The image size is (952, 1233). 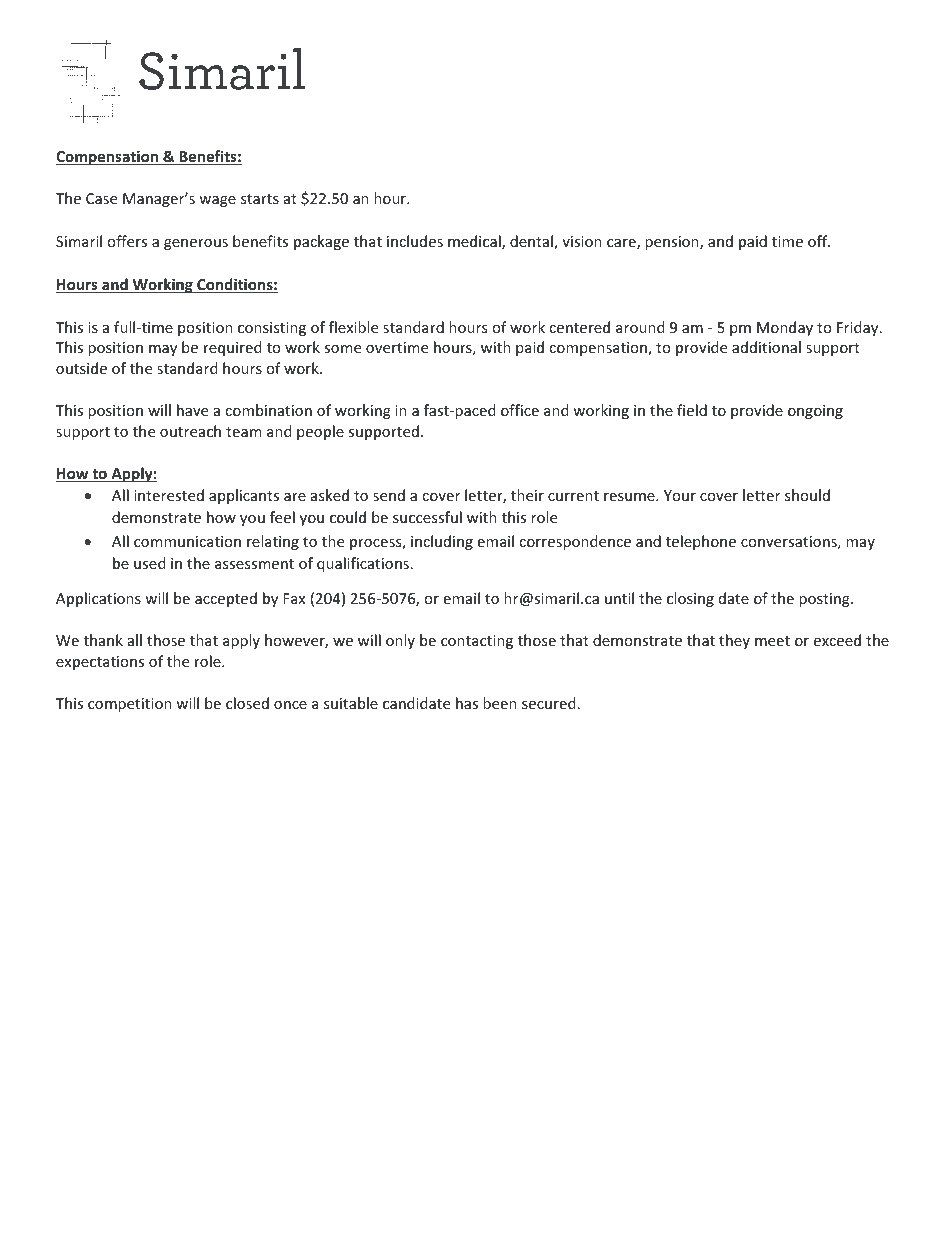 What do you see at coordinates (187, 541) in the screenshot?
I see `communication` at bounding box center [187, 541].
